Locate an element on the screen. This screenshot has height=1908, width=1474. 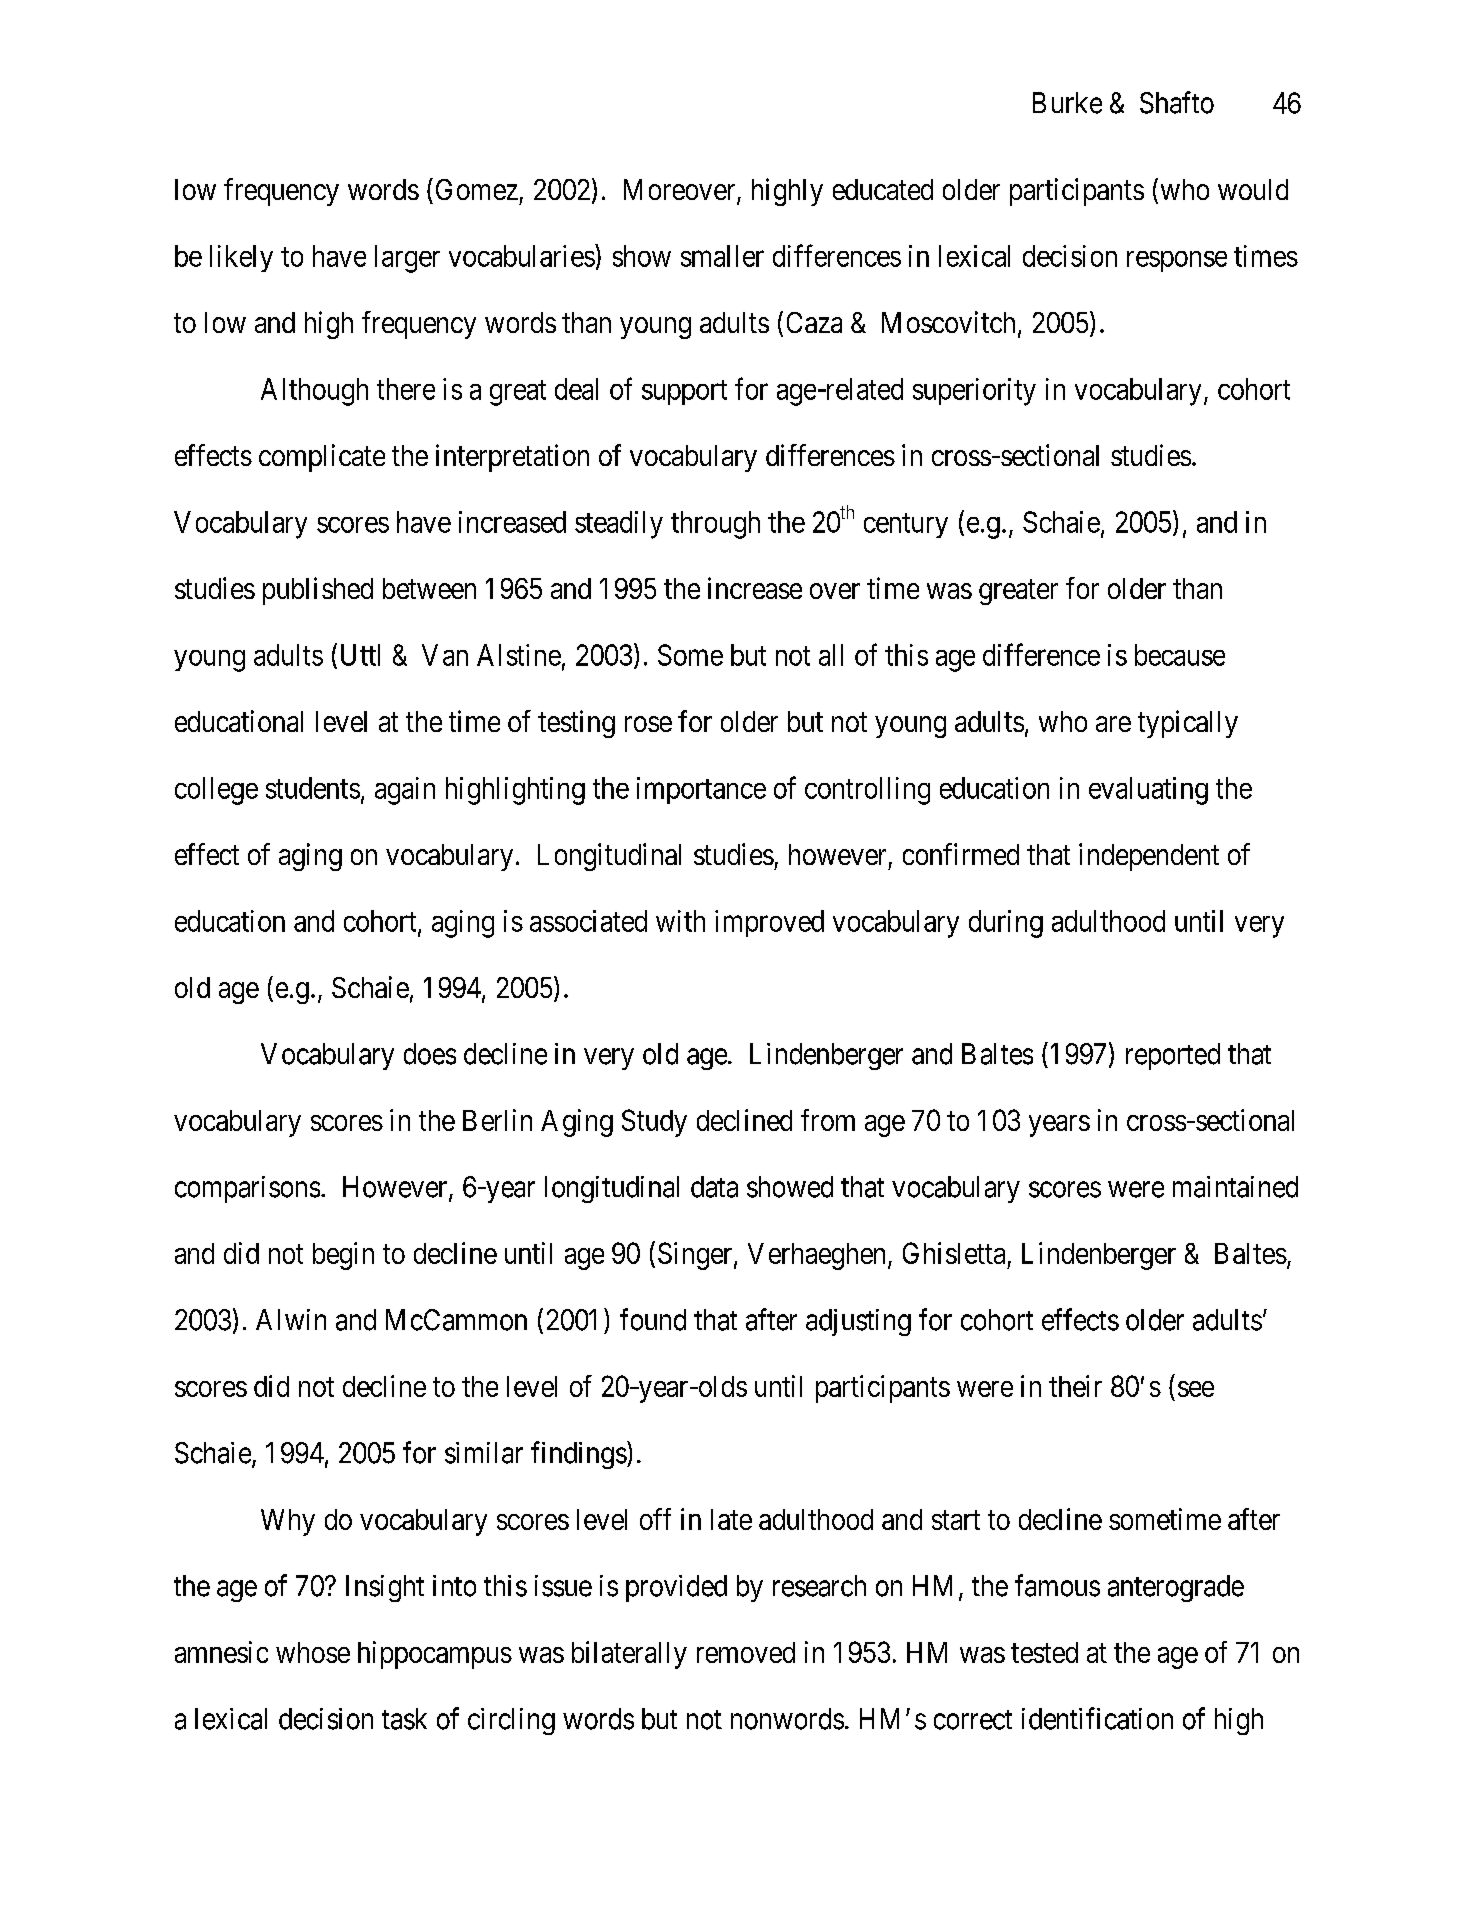
independent is located at coordinates (1149, 857).
